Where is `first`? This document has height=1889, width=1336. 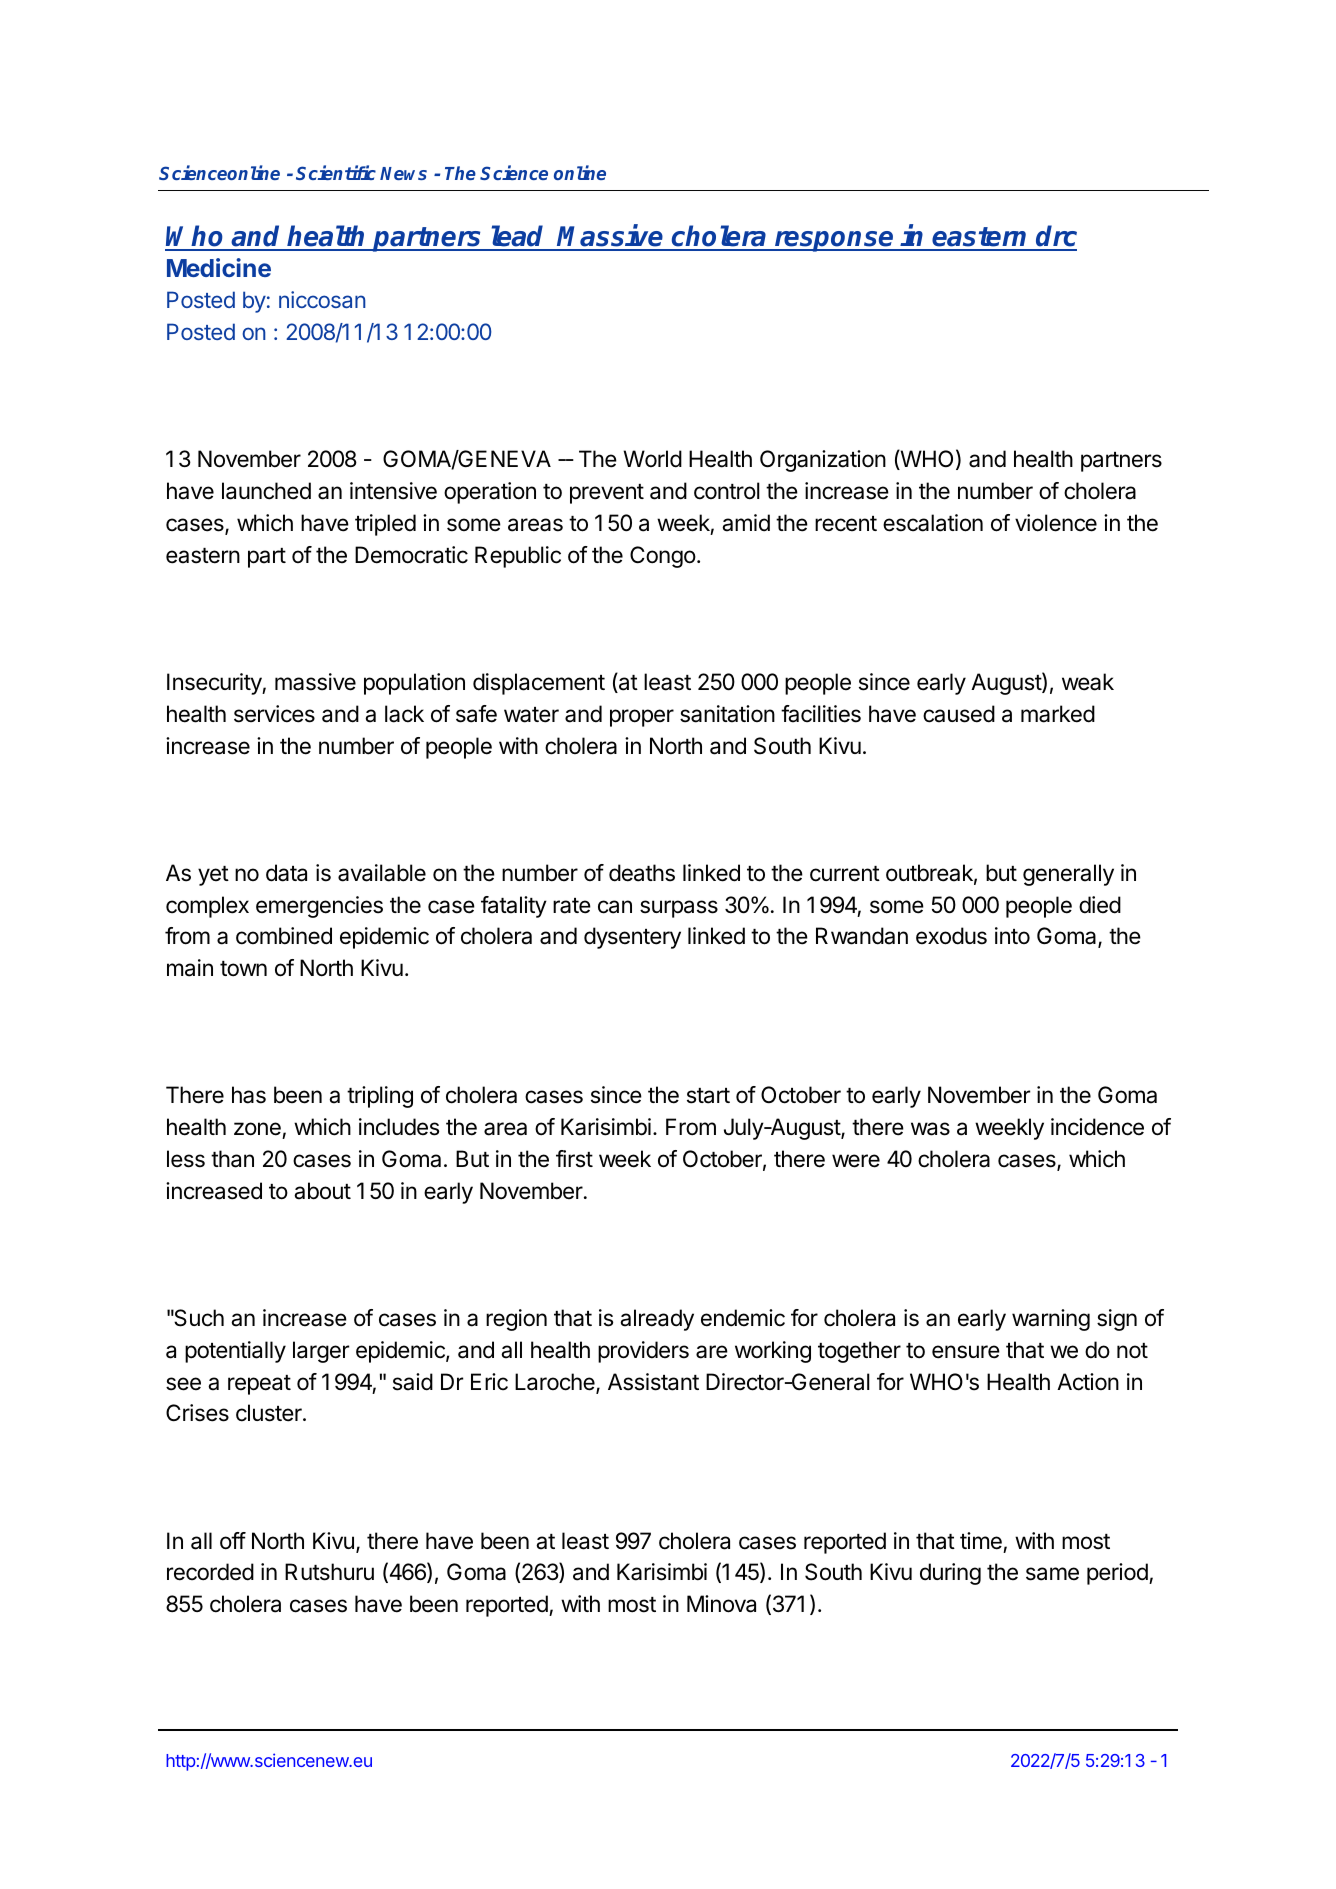 first is located at coordinates (574, 1159).
